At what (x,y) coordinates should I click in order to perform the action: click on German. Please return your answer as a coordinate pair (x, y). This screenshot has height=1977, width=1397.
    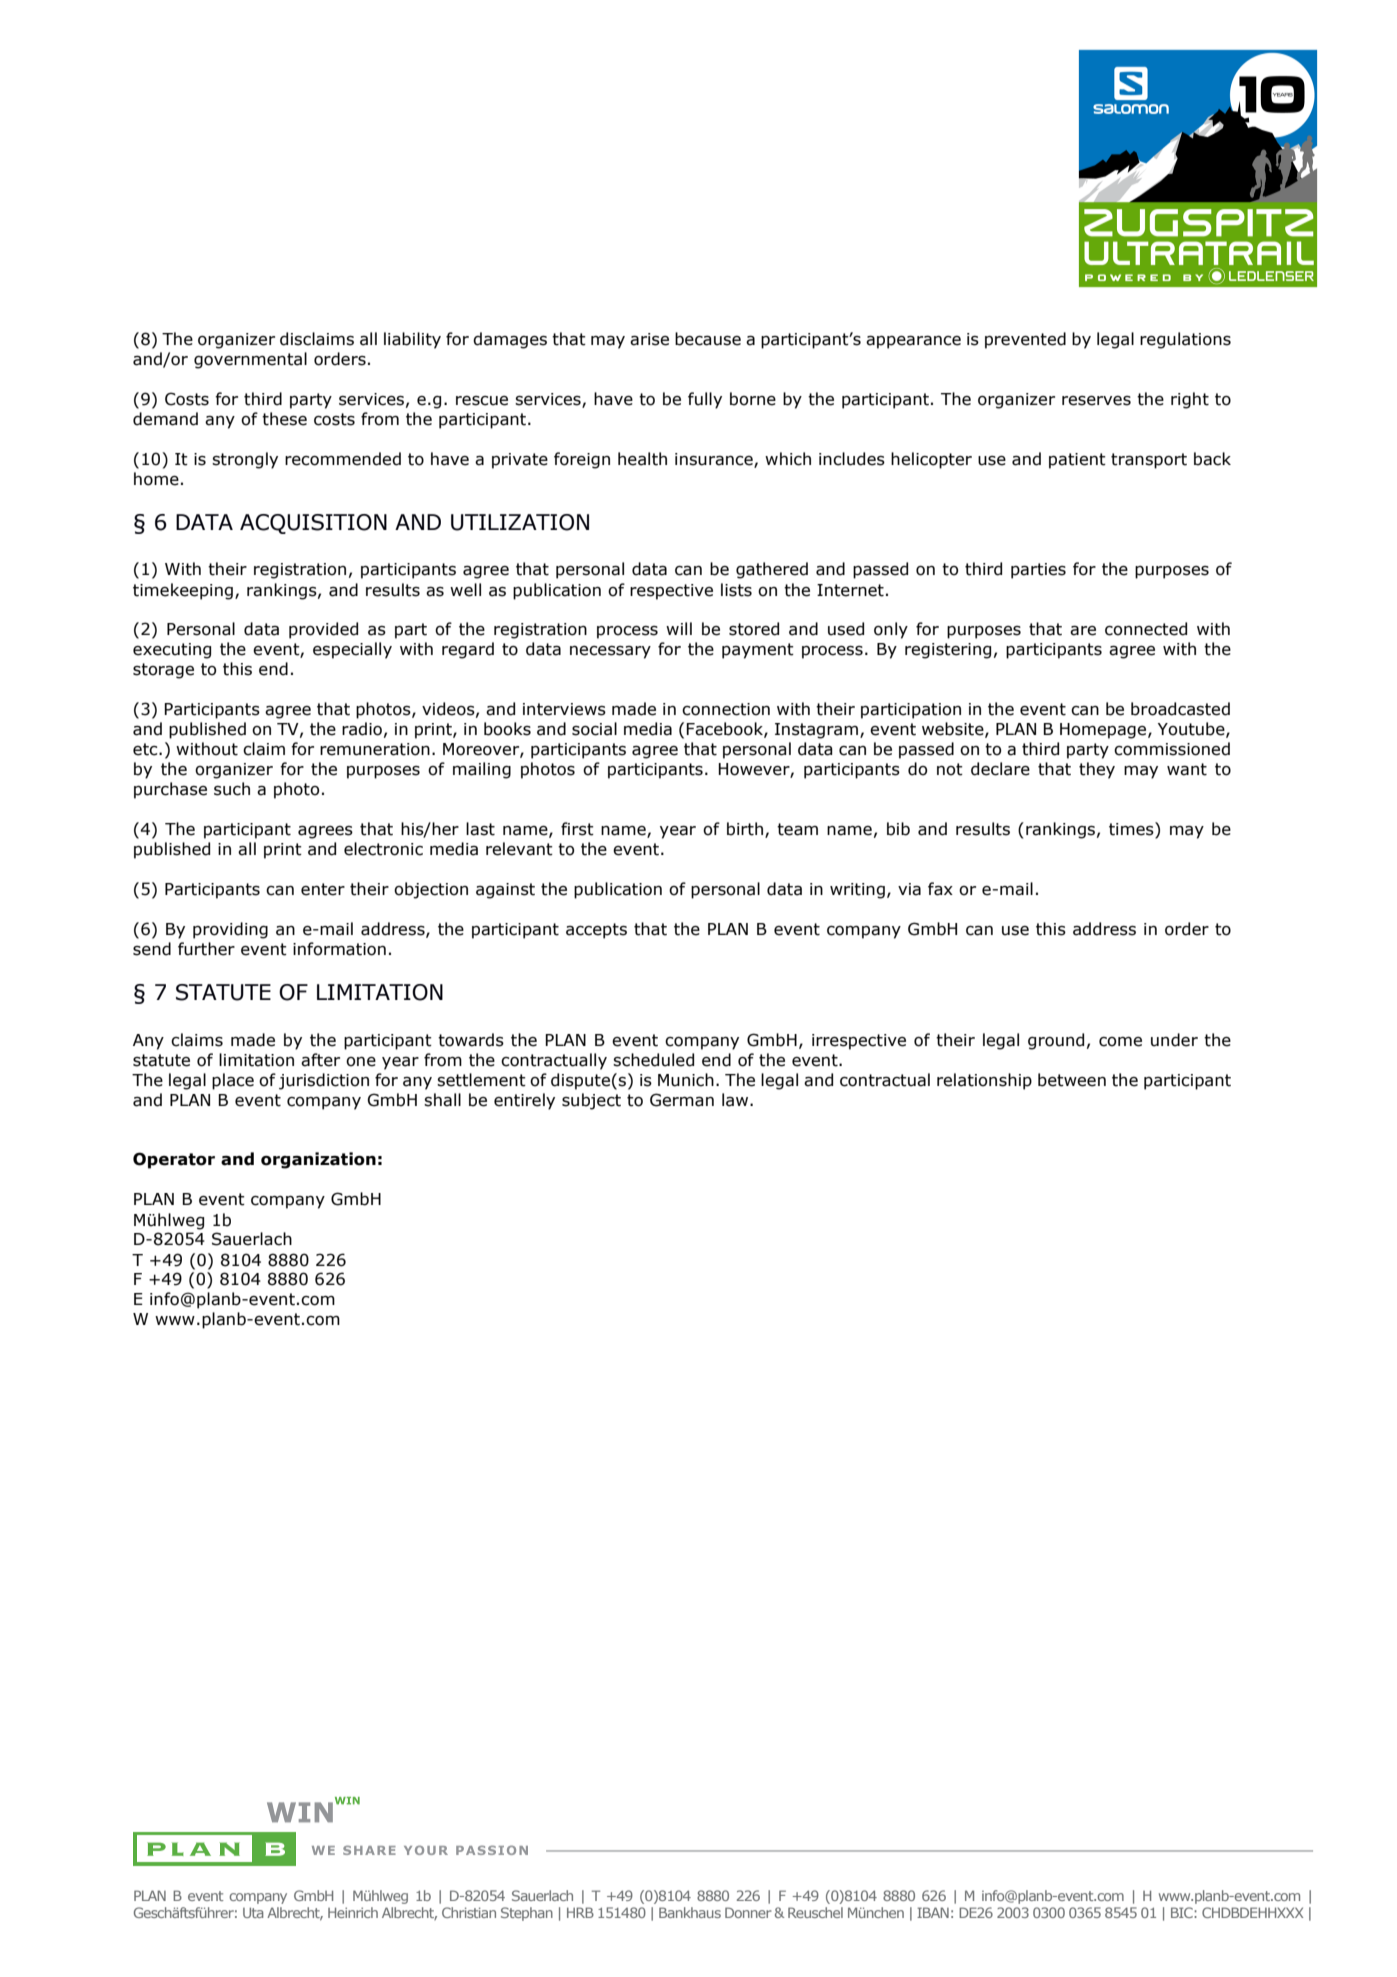
    Looking at the image, I should click on (682, 1100).
